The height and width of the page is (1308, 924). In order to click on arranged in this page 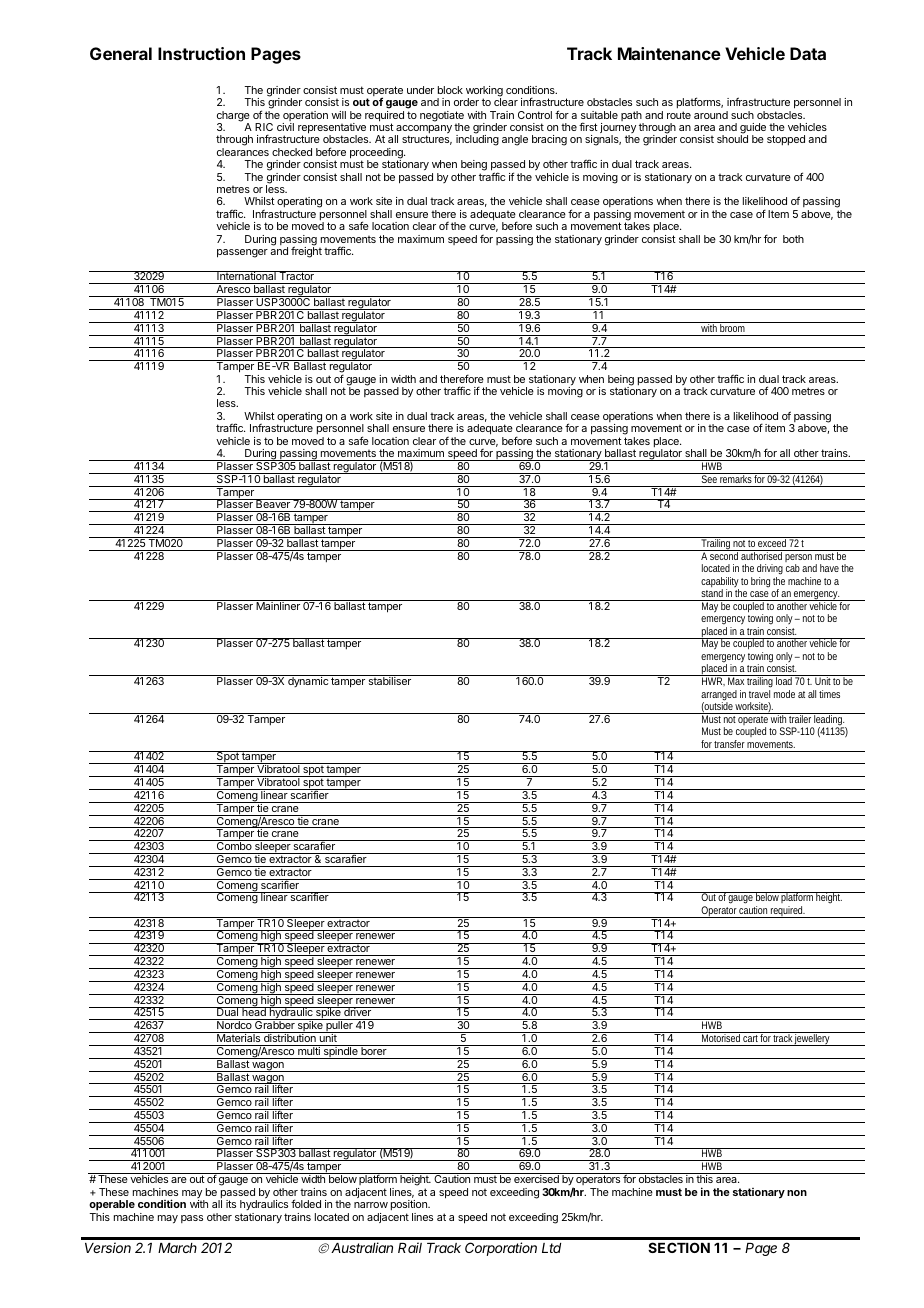, I will do `click(719, 696)`.
